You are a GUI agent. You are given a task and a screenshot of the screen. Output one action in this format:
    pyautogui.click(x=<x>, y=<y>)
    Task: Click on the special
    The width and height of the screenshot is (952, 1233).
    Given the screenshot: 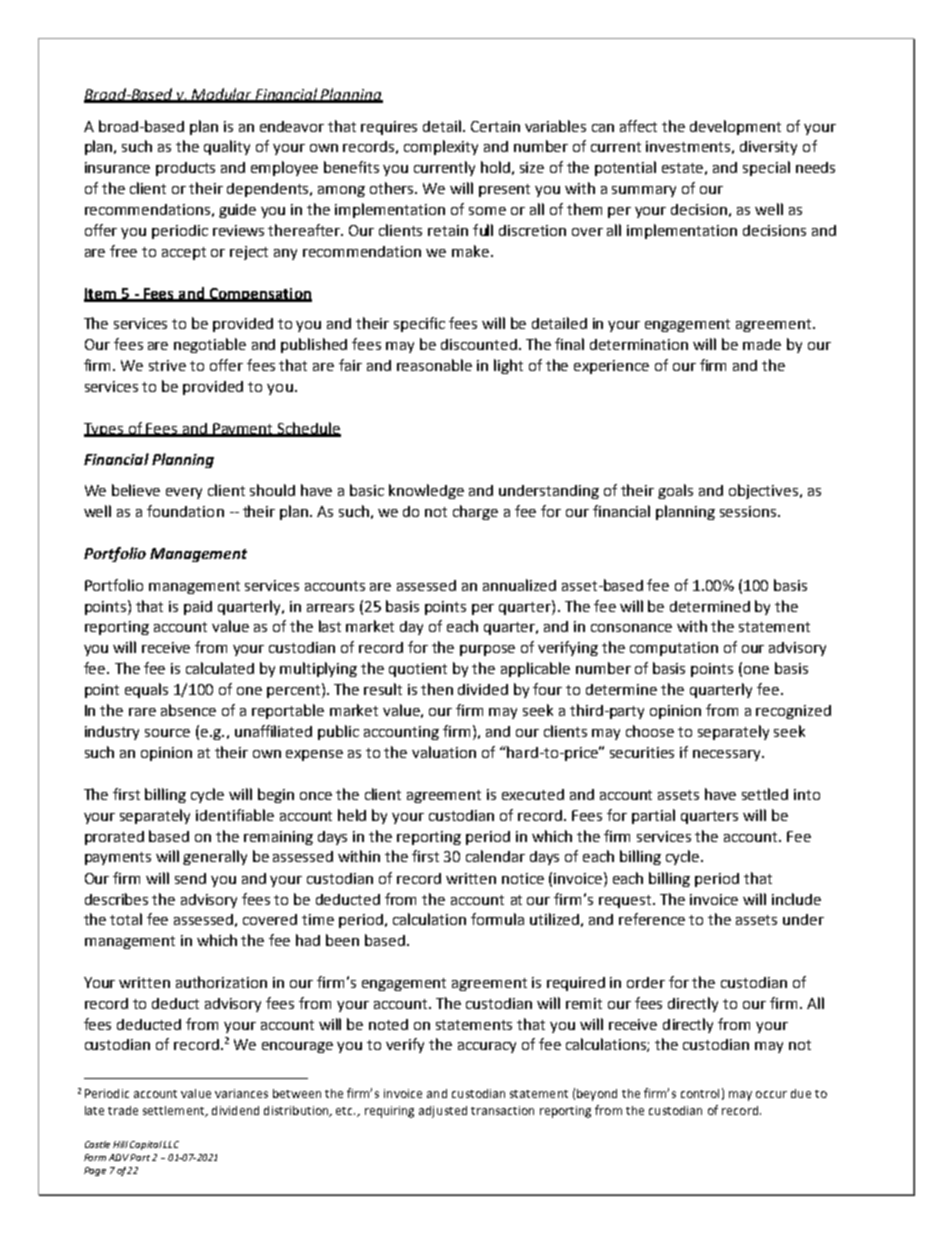 What is the action you would take?
    pyautogui.click(x=766, y=168)
